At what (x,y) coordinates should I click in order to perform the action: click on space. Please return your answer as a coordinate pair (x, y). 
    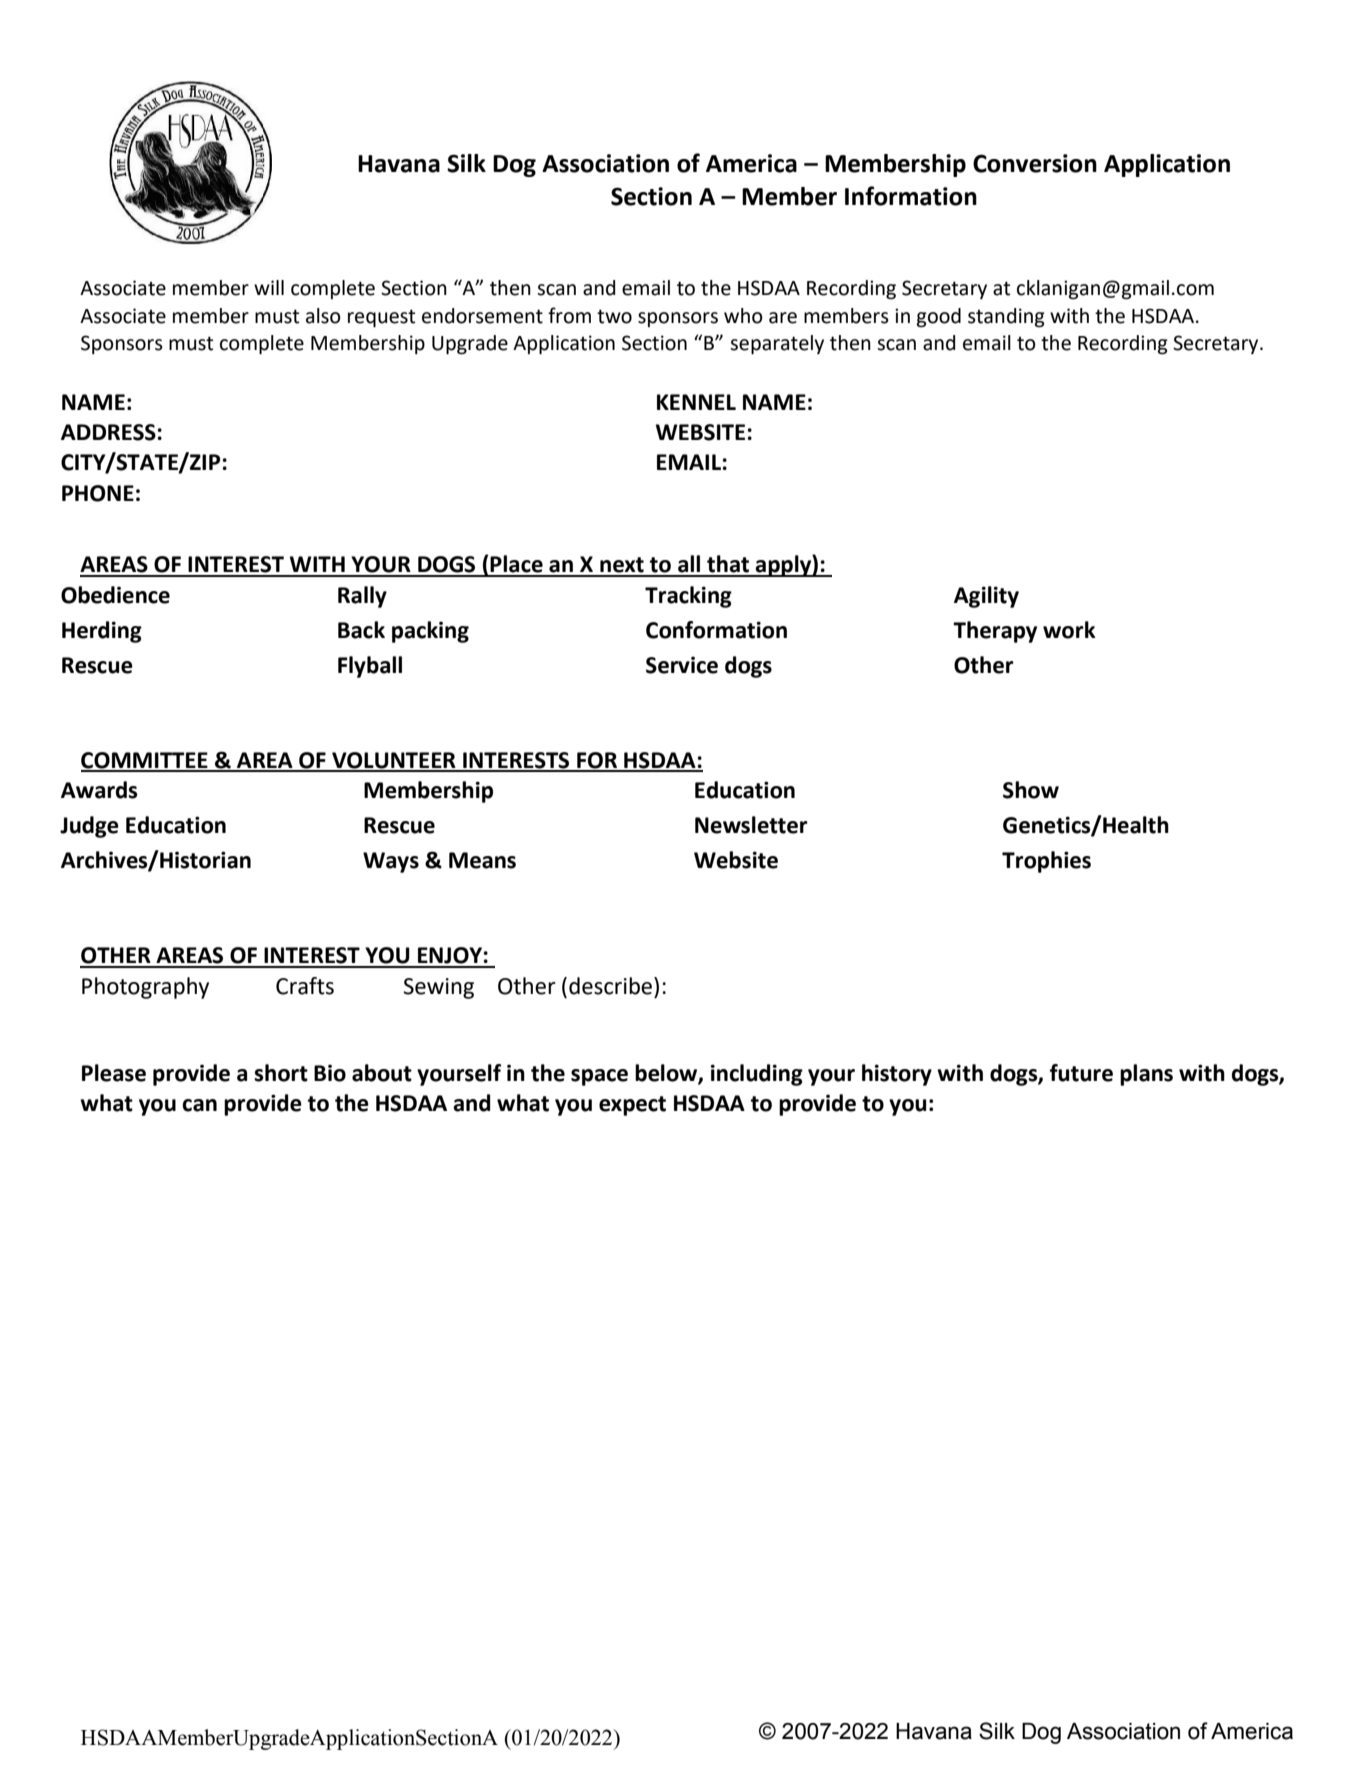
    Looking at the image, I should click on (599, 1077).
